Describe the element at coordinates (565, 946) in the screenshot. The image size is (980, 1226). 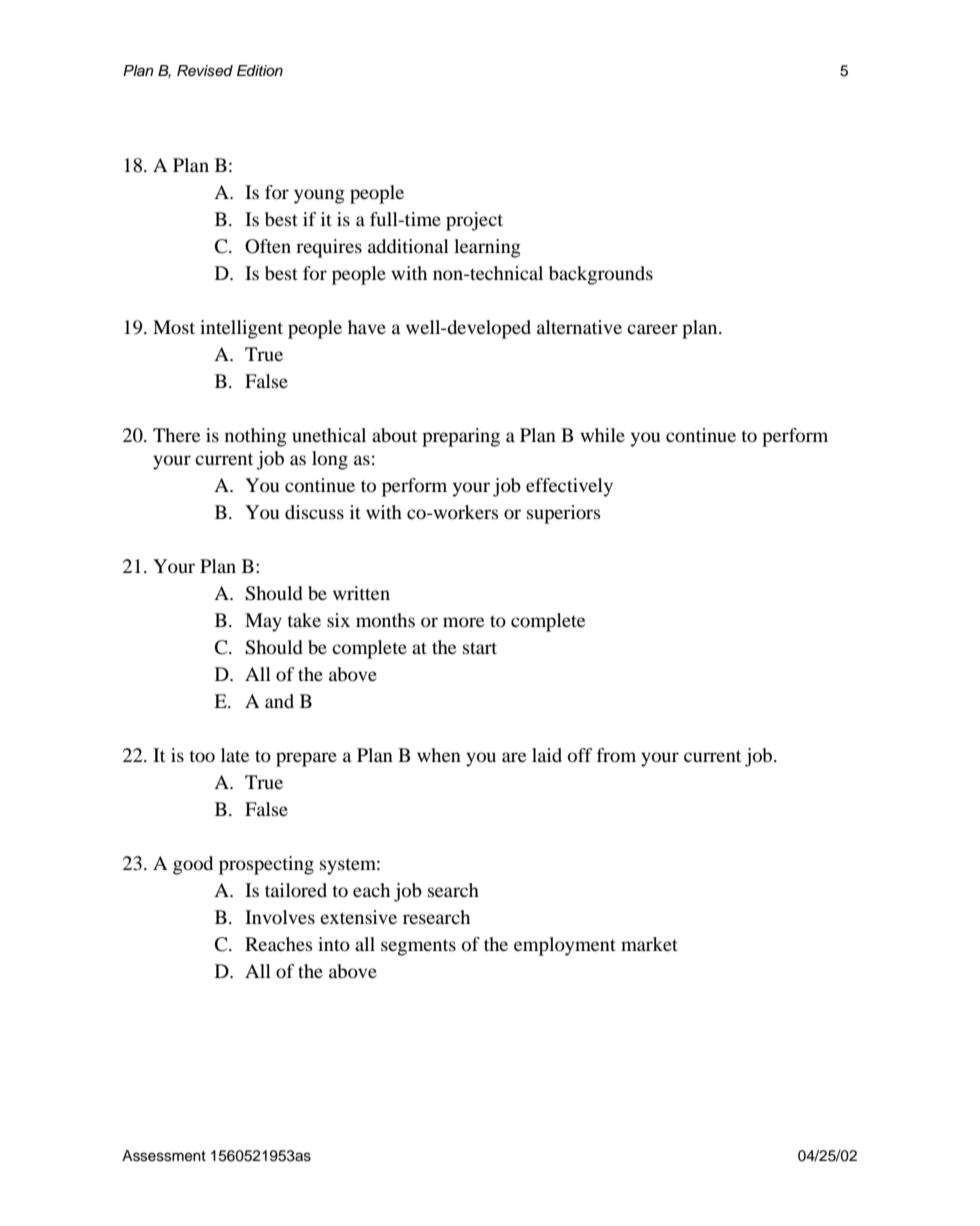
I see `employment` at that location.
